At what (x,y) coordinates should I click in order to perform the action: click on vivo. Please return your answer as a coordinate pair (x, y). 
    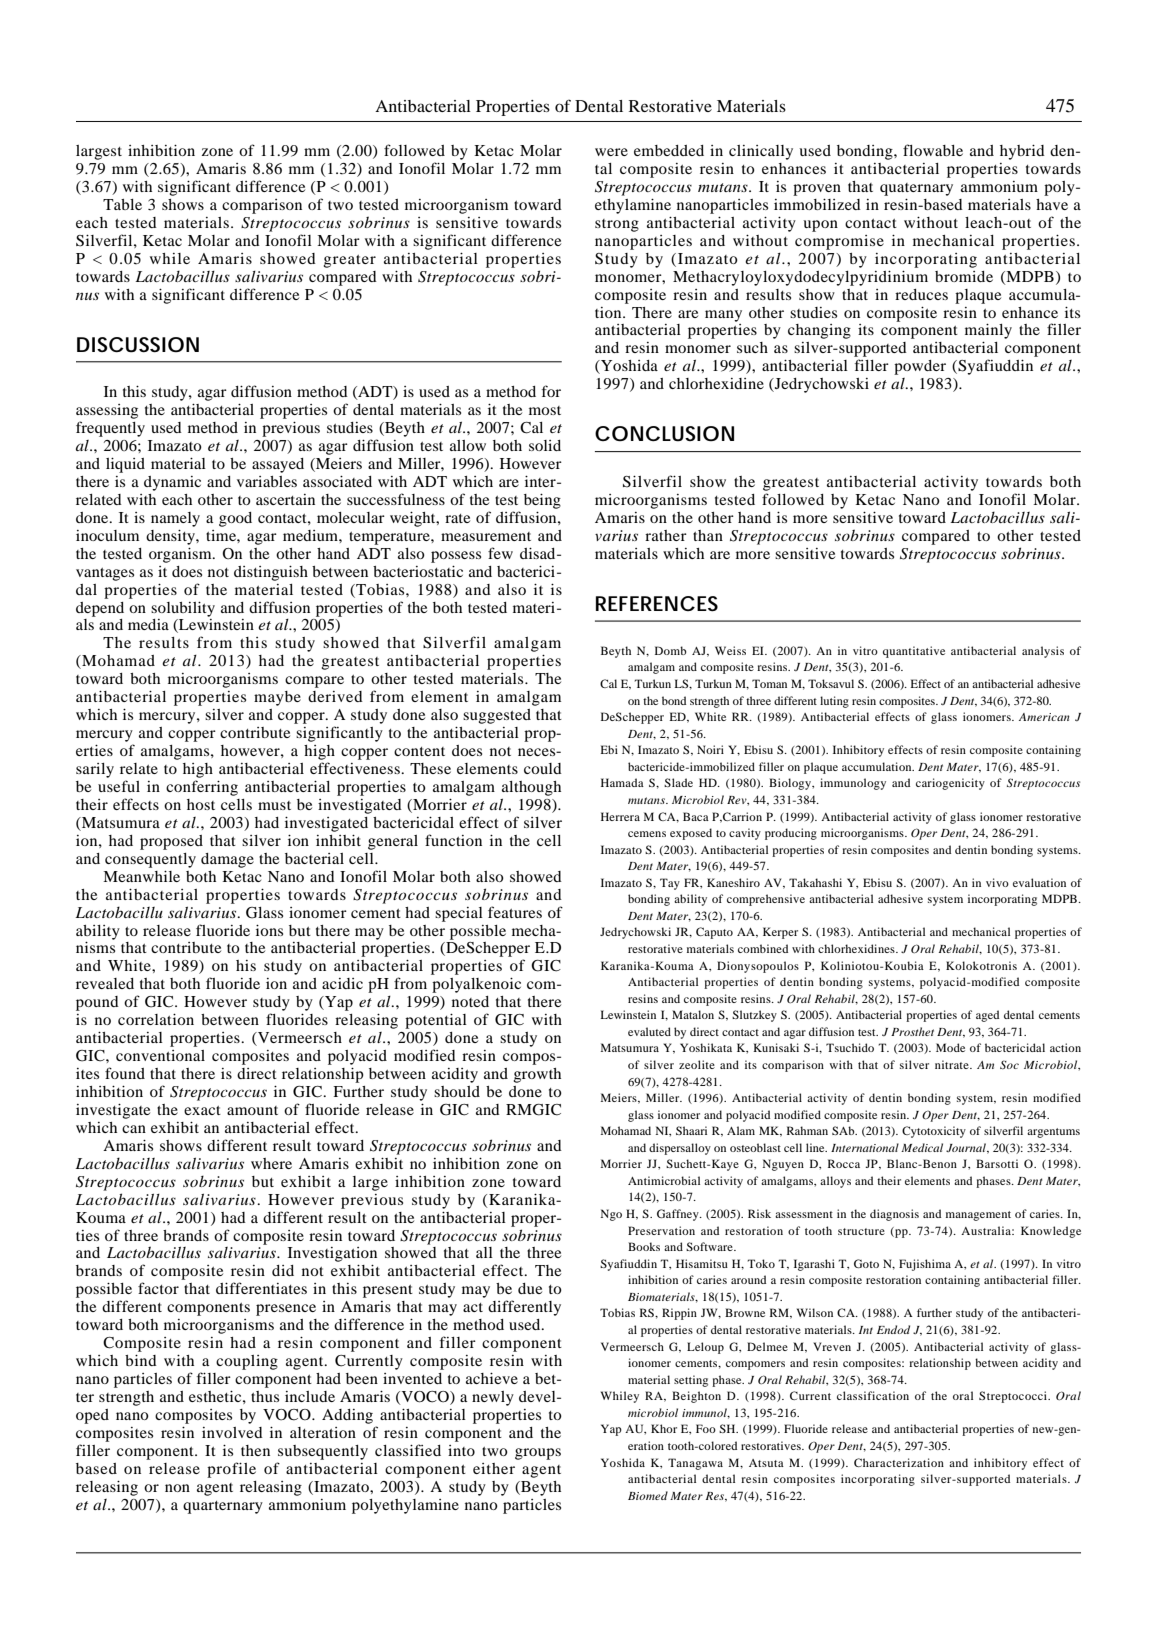
    Looking at the image, I should click on (997, 882).
